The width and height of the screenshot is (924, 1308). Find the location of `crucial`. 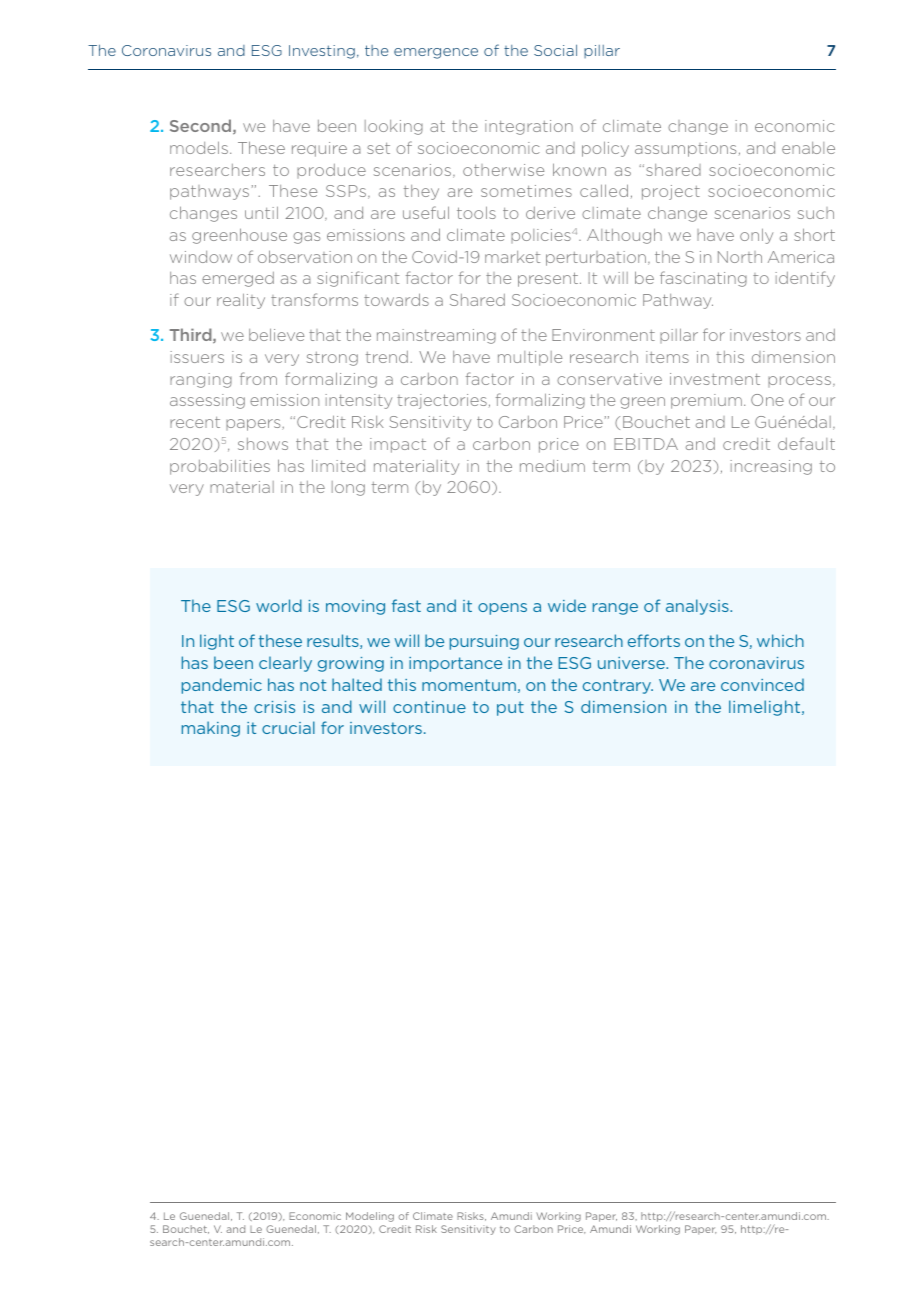

crucial is located at coordinates (288, 727).
